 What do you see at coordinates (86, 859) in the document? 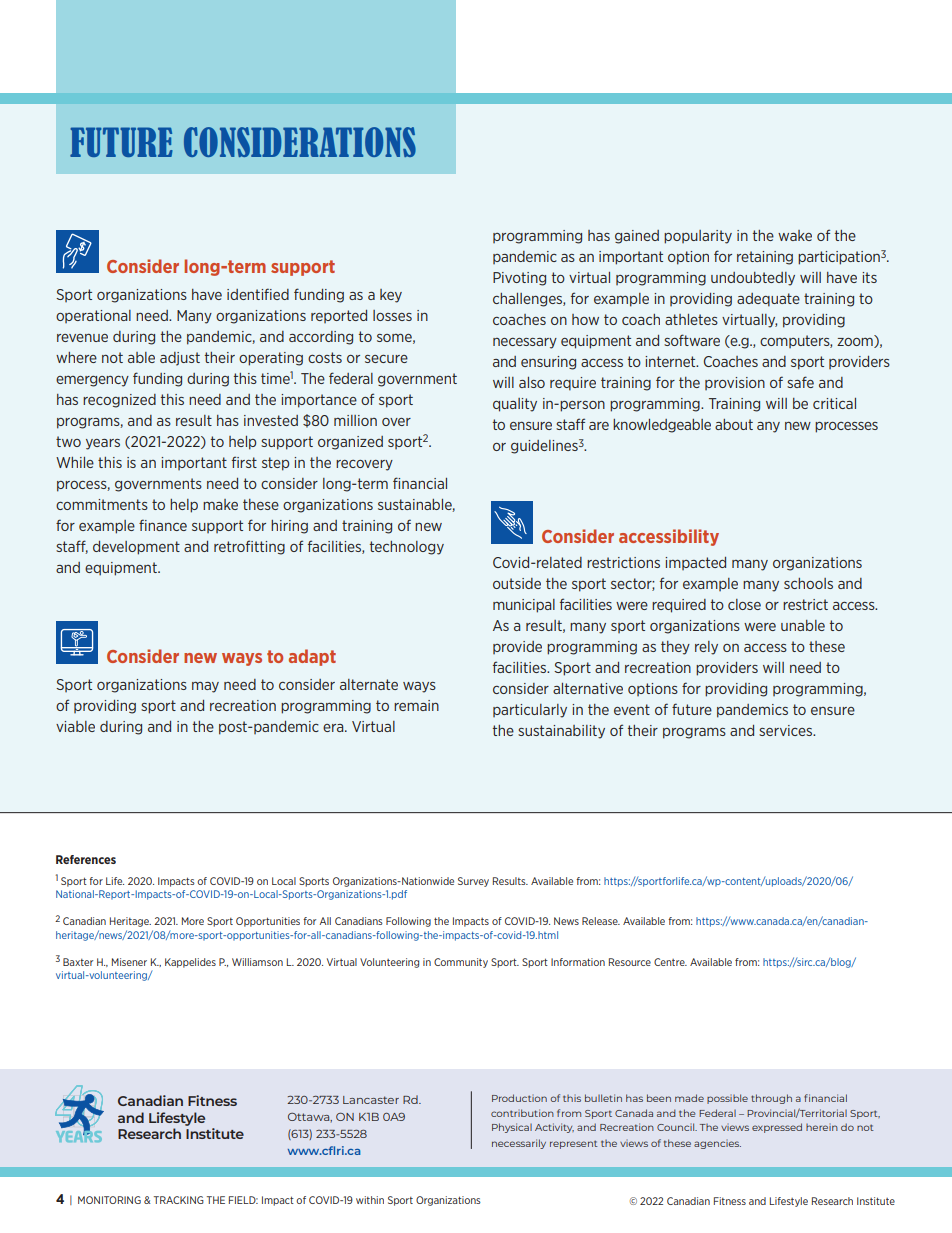
I see `References` at bounding box center [86, 859].
